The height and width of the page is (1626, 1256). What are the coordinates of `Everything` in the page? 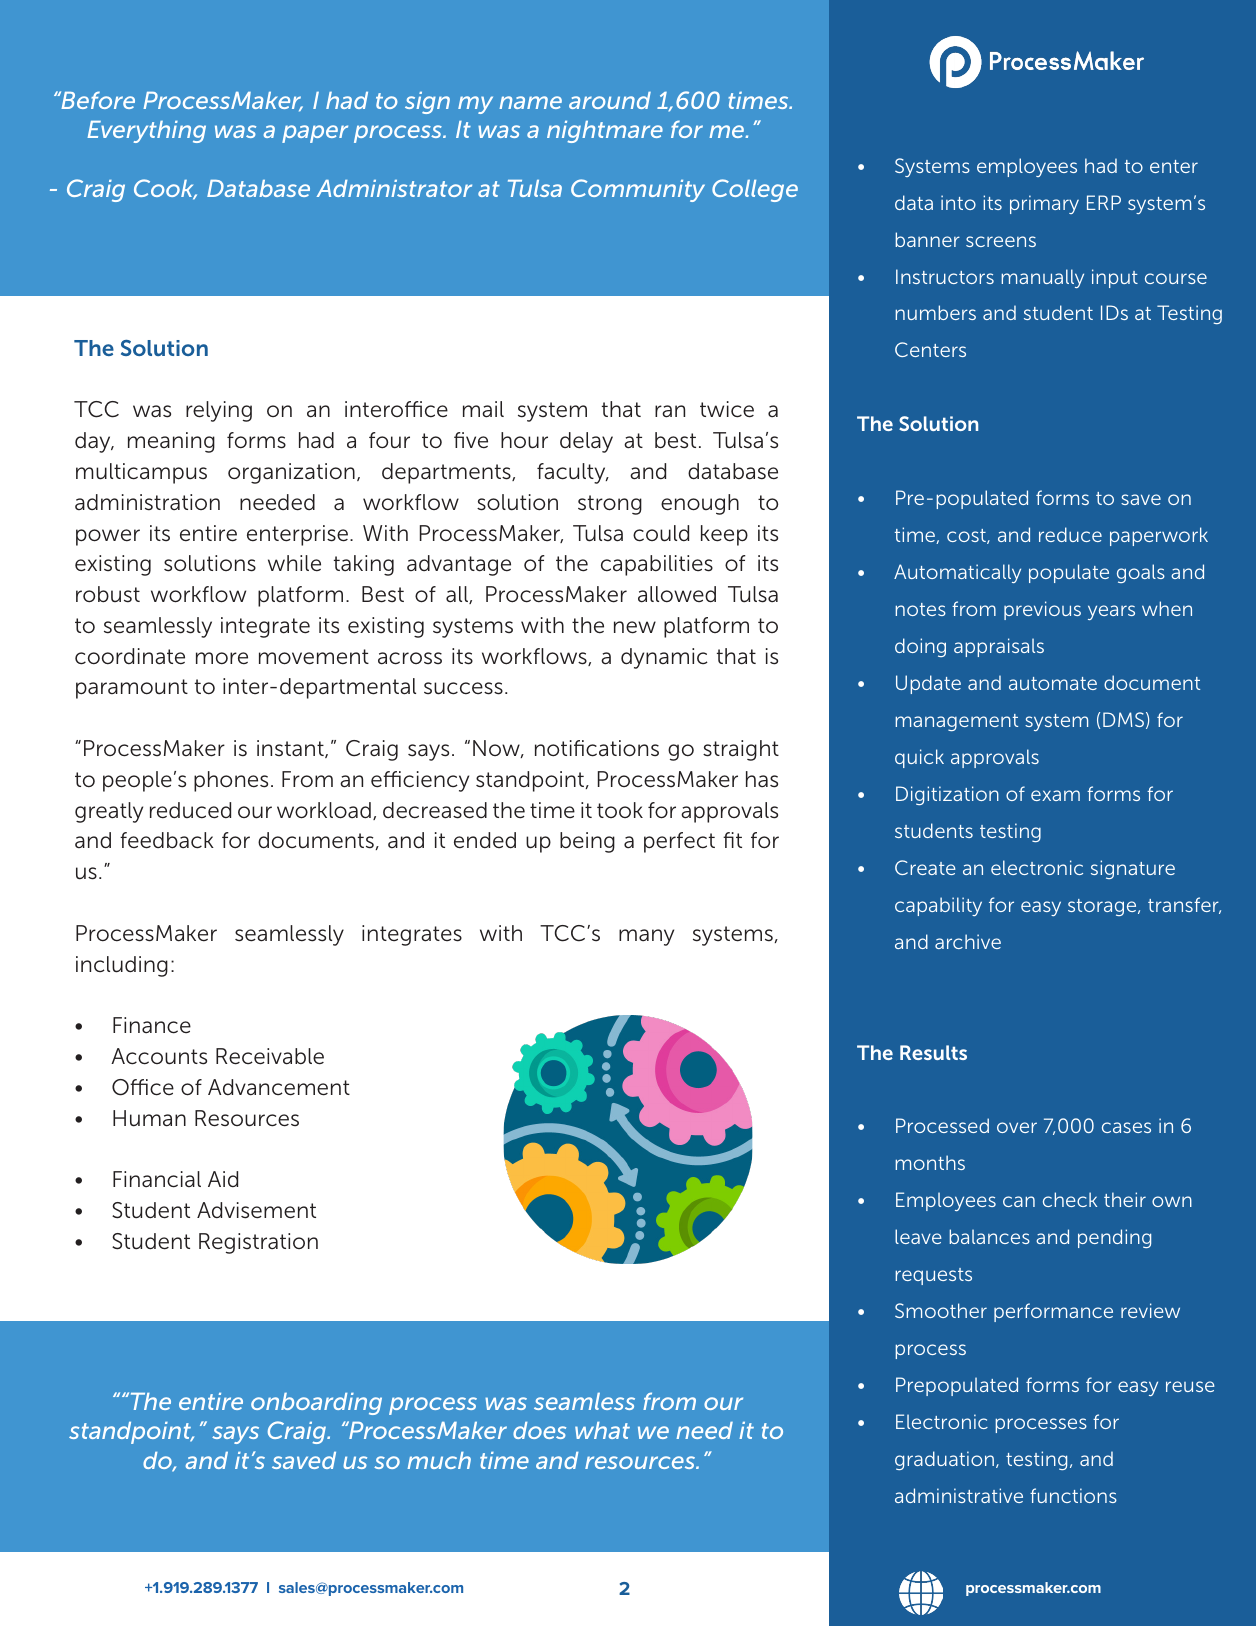 It's located at (146, 132).
